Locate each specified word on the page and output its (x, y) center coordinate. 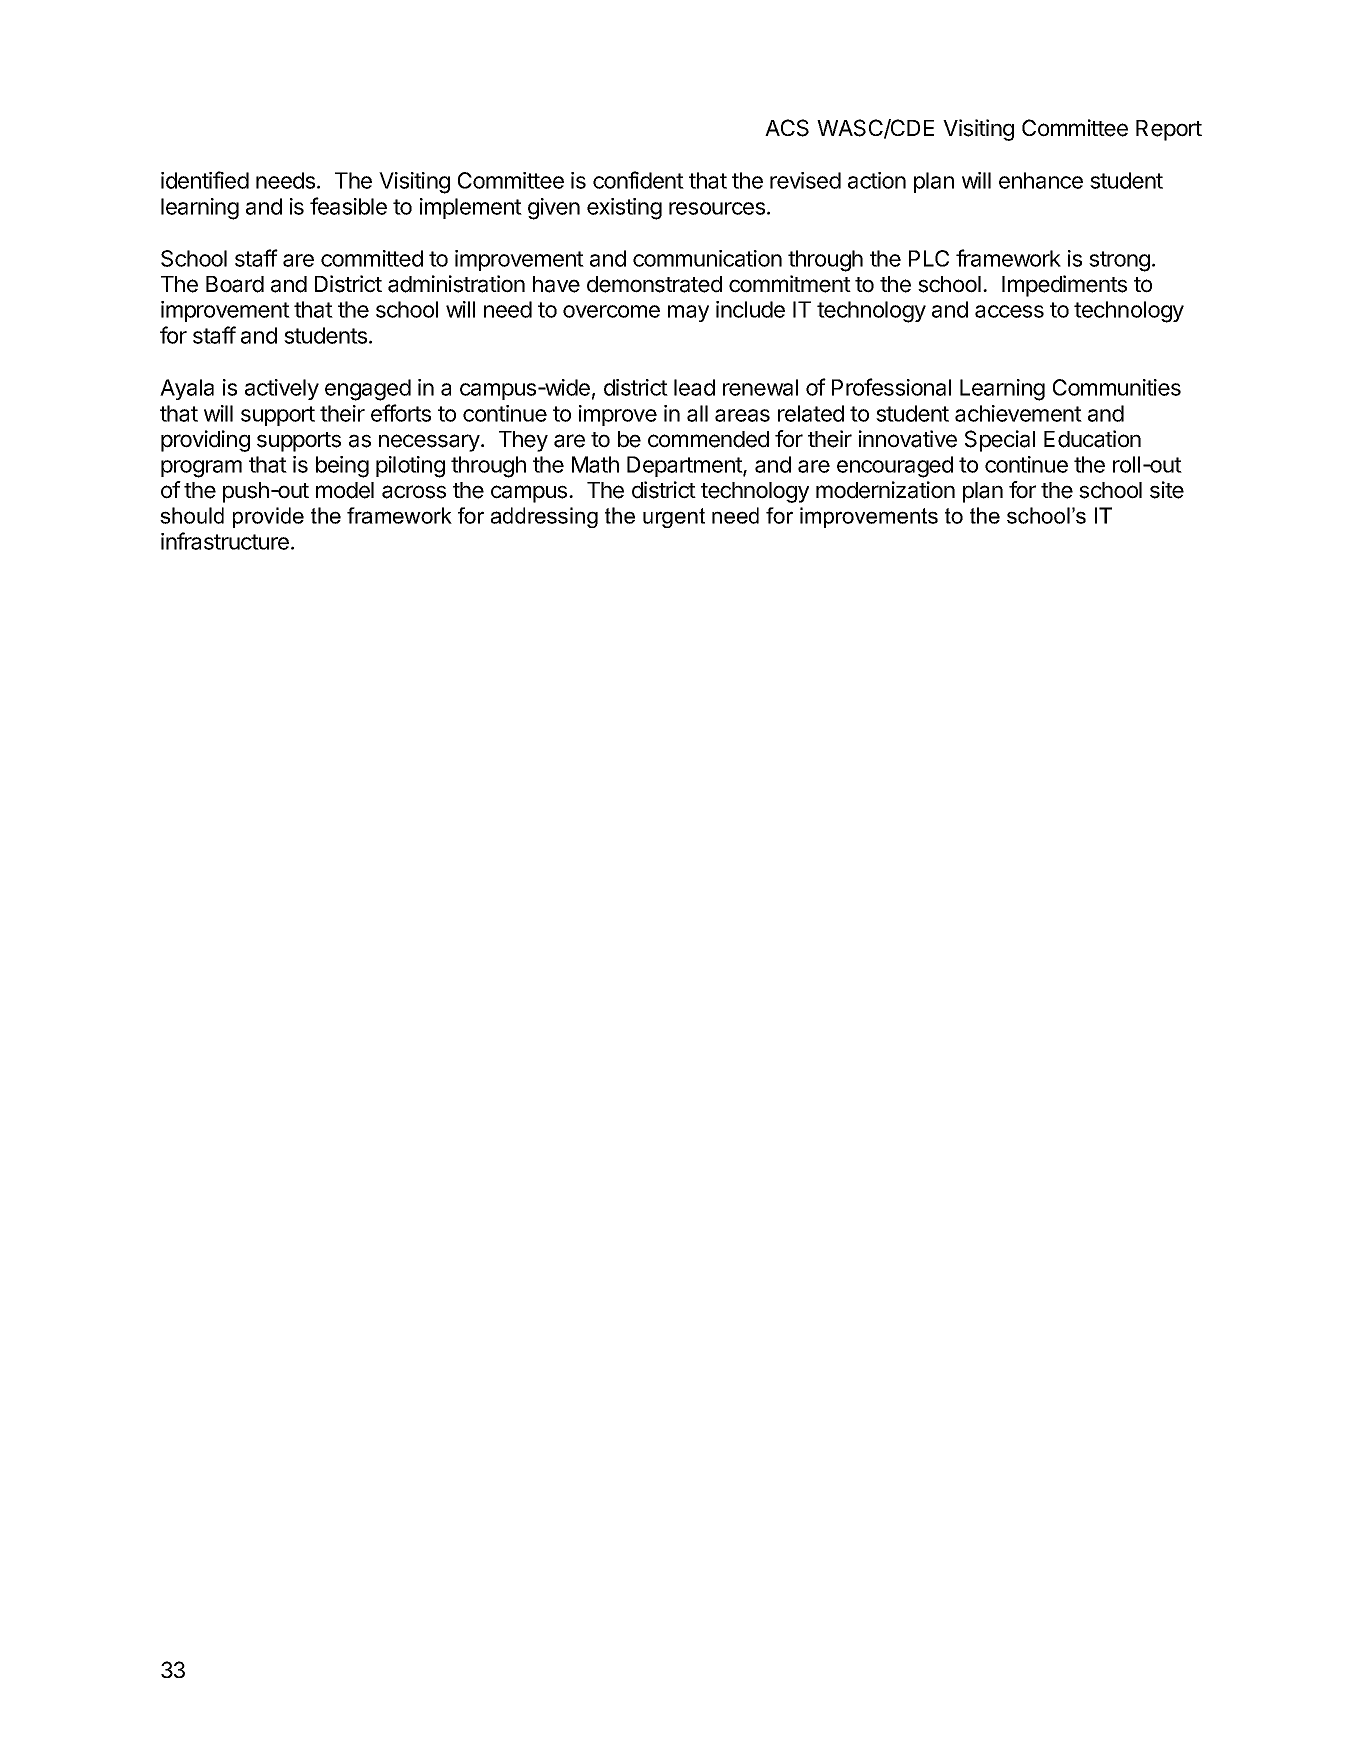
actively (282, 389)
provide (268, 517)
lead (694, 387)
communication (707, 258)
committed (372, 258)
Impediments (1064, 286)
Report (1169, 130)
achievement (1018, 413)
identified (205, 180)
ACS (787, 128)
